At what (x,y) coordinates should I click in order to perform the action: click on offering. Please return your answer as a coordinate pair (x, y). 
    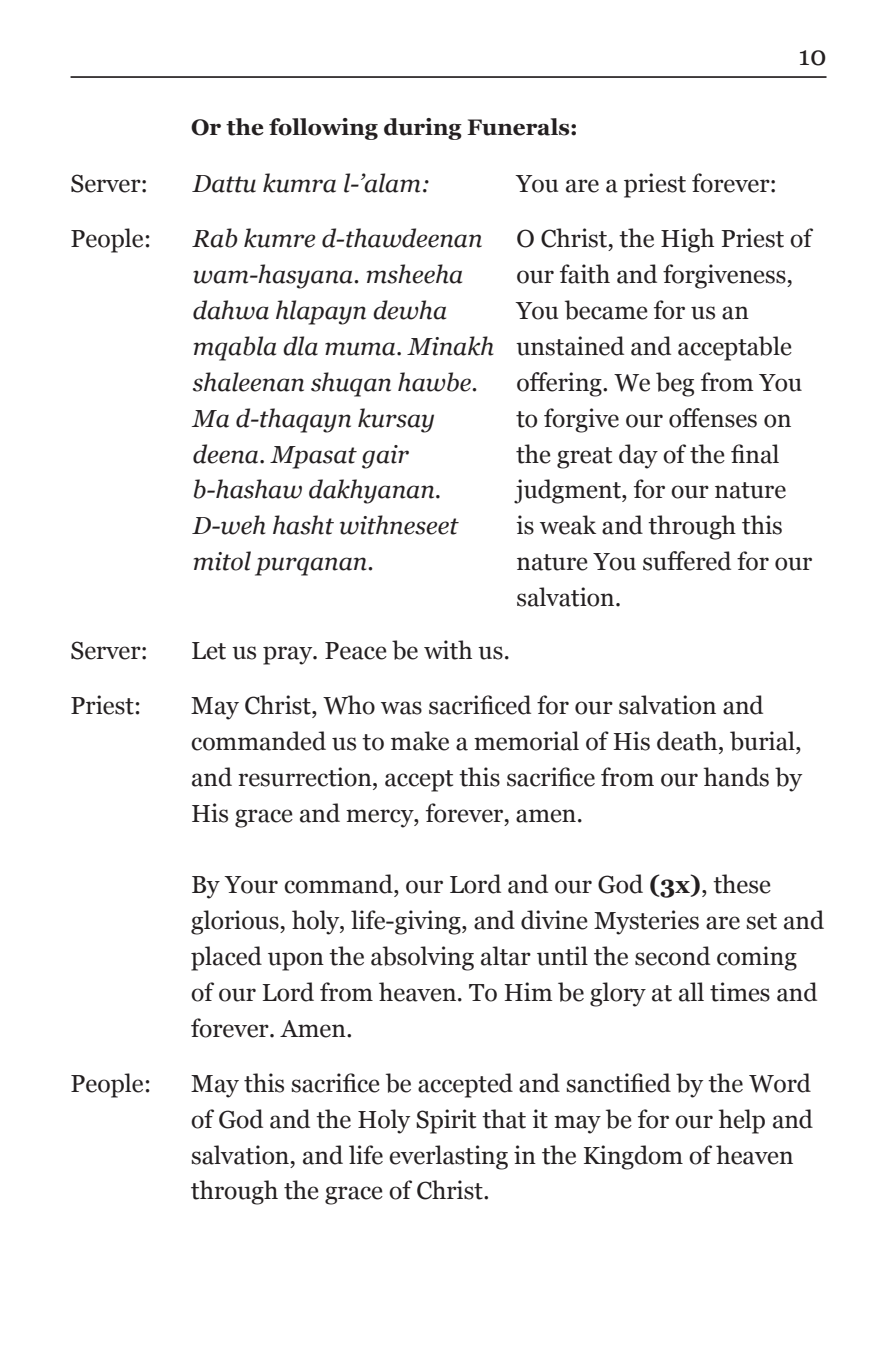
    Looking at the image, I should click on (560, 384).
